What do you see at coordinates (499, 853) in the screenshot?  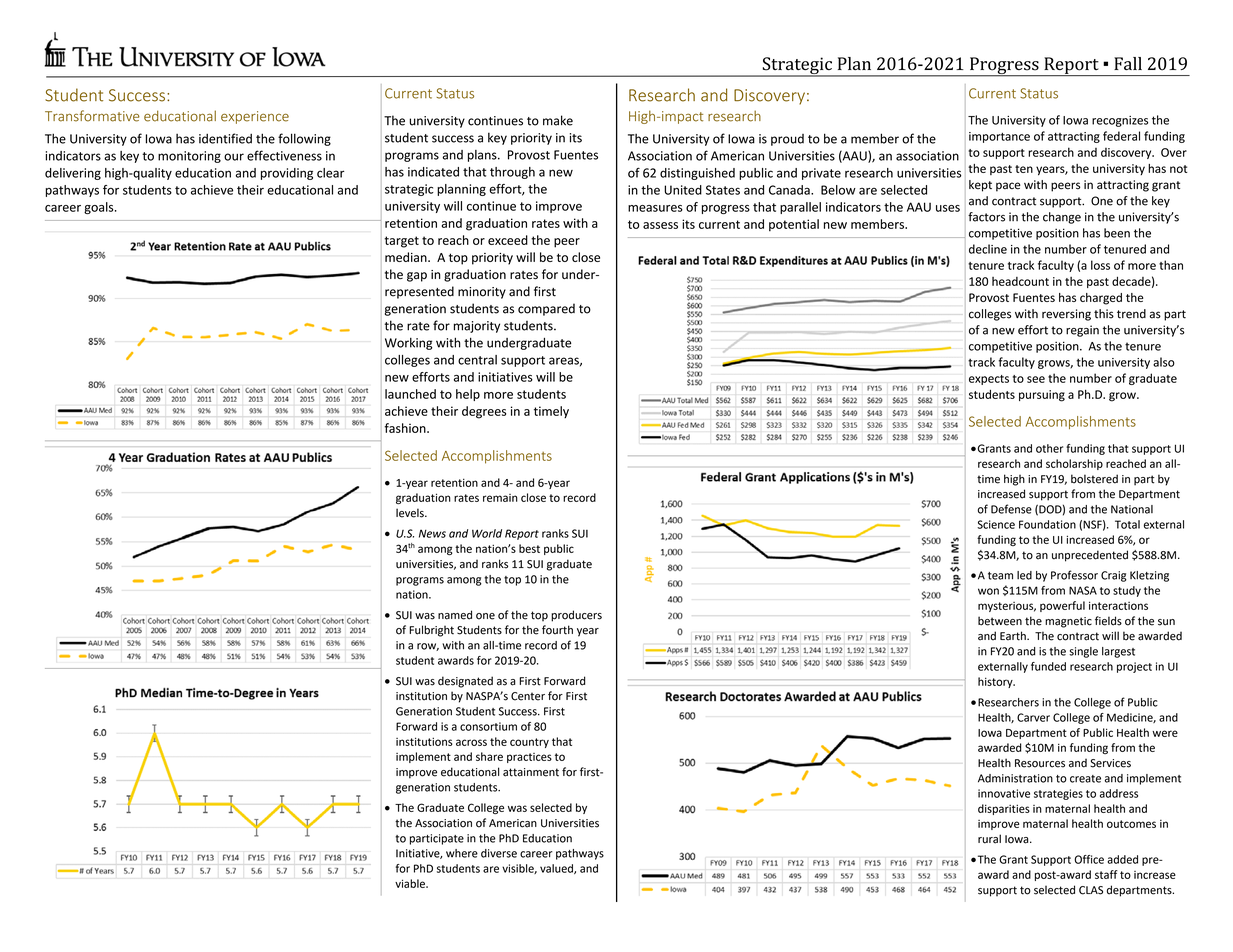 I see `diverse` at bounding box center [499, 853].
